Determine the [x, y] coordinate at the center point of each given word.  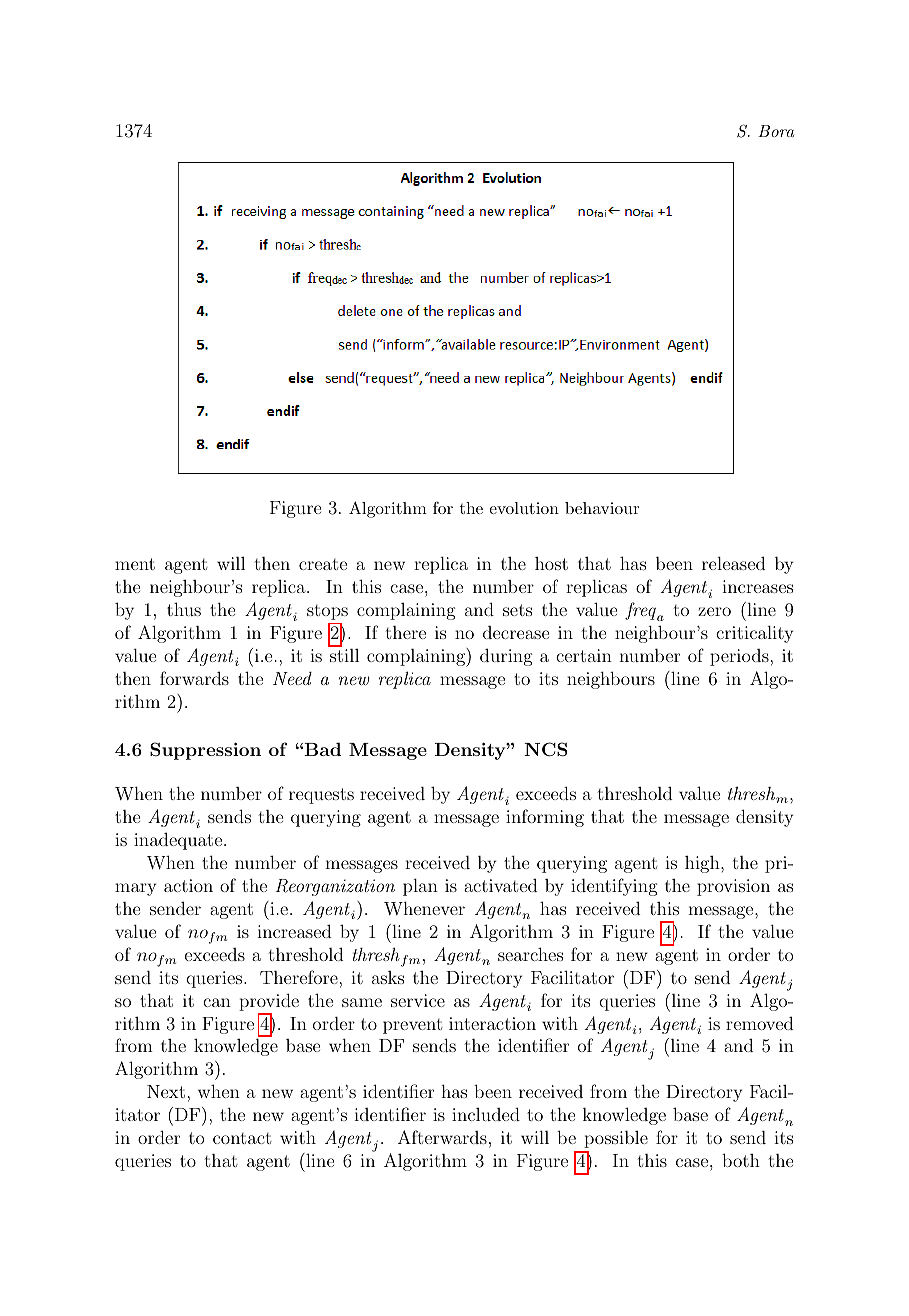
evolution [524, 508]
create [323, 564]
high [703, 864]
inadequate [178, 841]
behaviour [602, 508]
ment [135, 564]
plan [420, 887]
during [506, 657]
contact [242, 1138]
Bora [776, 131]
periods [739, 657]
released [733, 563]
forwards [194, 678]
